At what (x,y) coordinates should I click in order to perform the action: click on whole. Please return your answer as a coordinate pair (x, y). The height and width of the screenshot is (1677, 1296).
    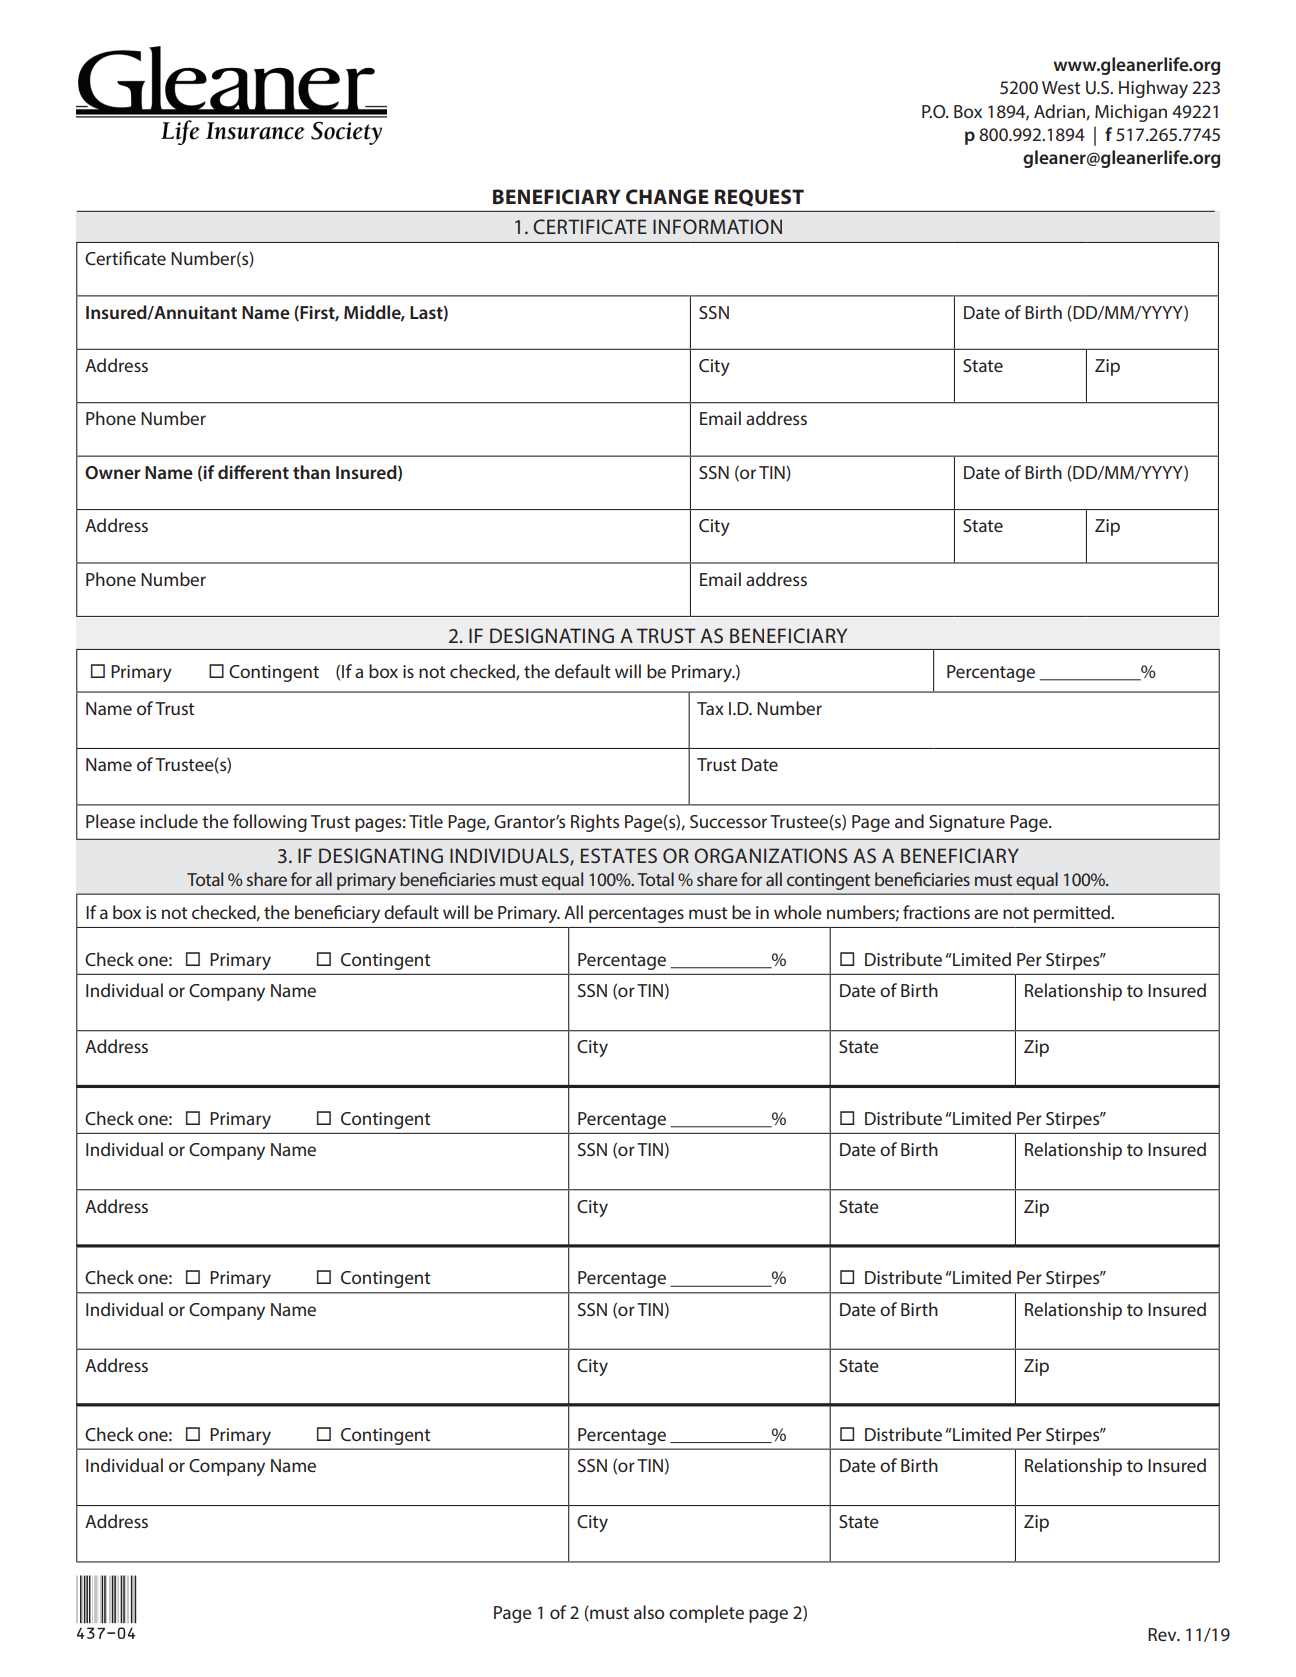
    Looking at the image, I should click on (798, 912).
